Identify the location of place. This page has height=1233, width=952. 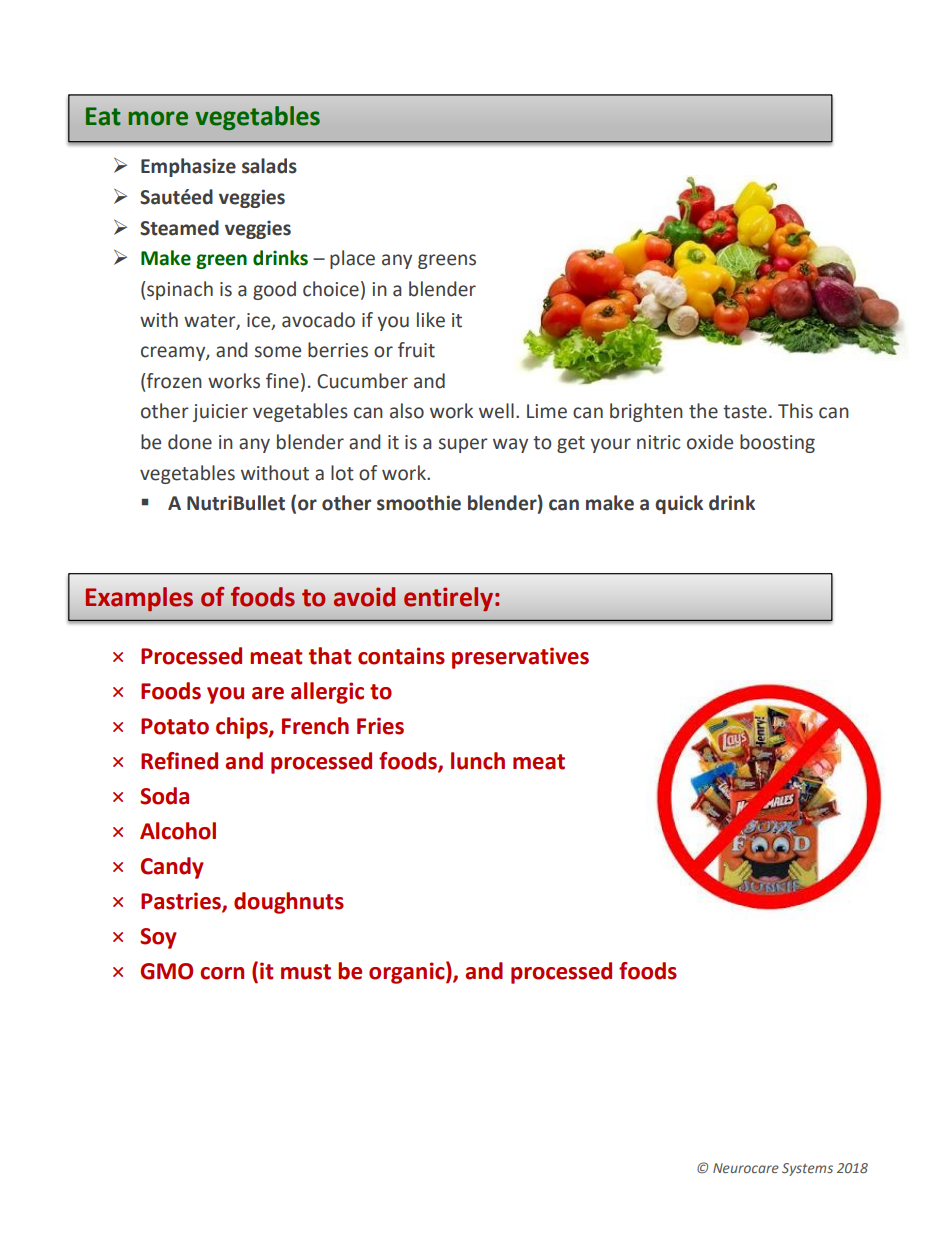
(352, 259).
